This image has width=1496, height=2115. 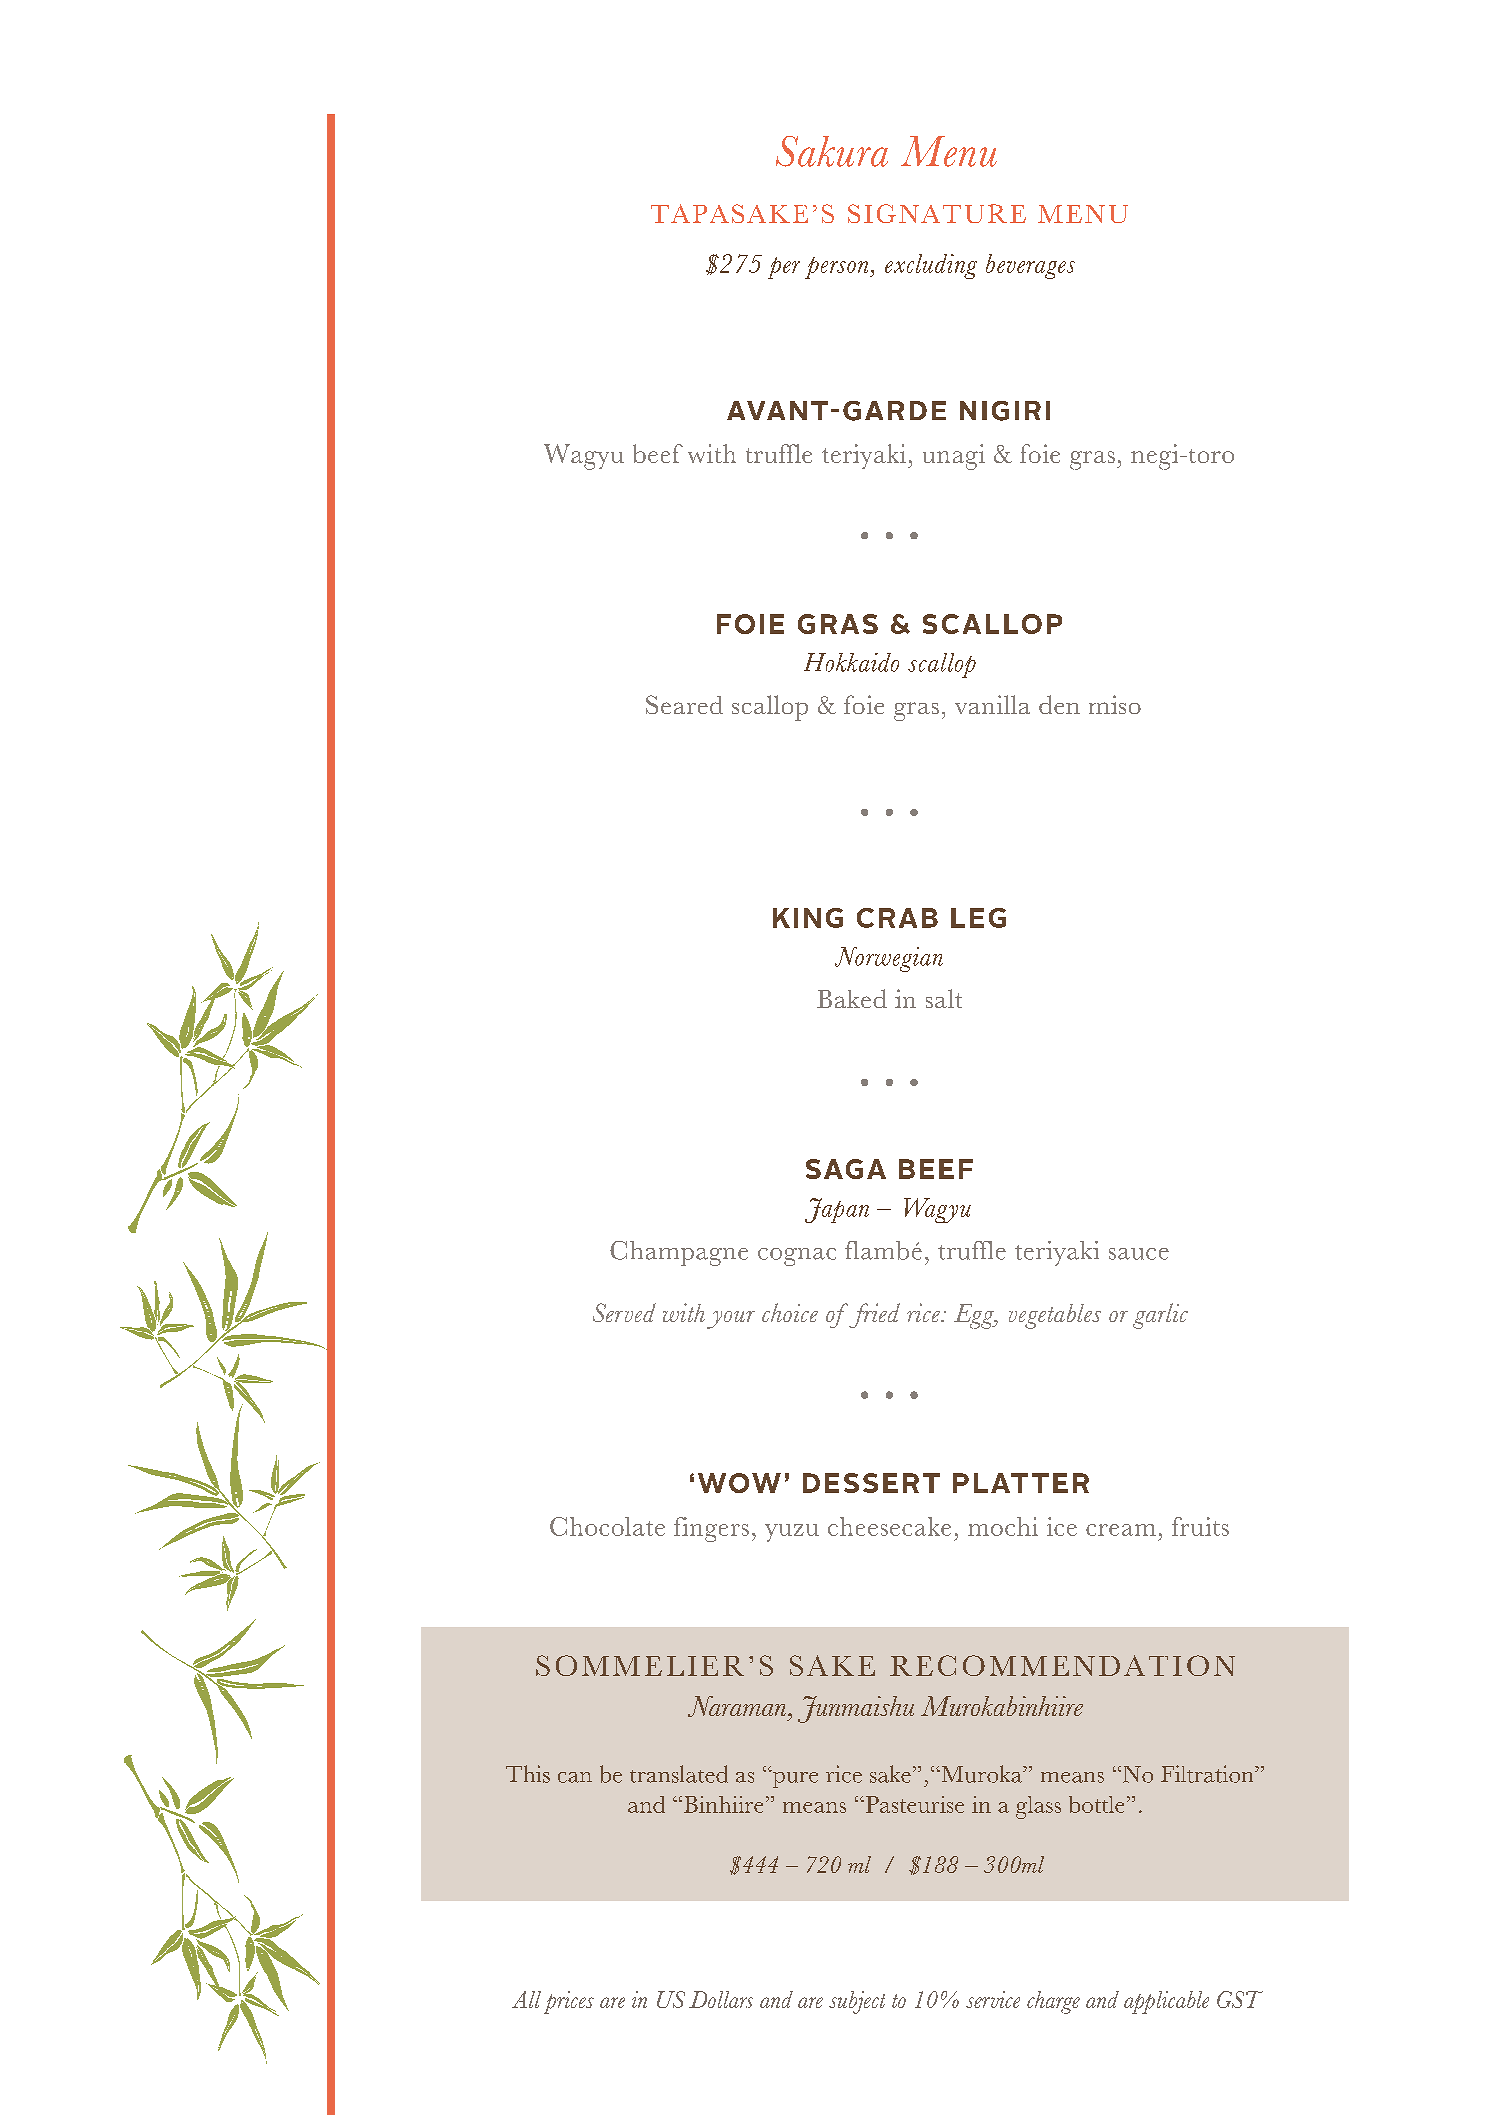 What do you see at coordinates (857, 2002) in the image?
I see `subject` at bounding box center [857, 2002].
